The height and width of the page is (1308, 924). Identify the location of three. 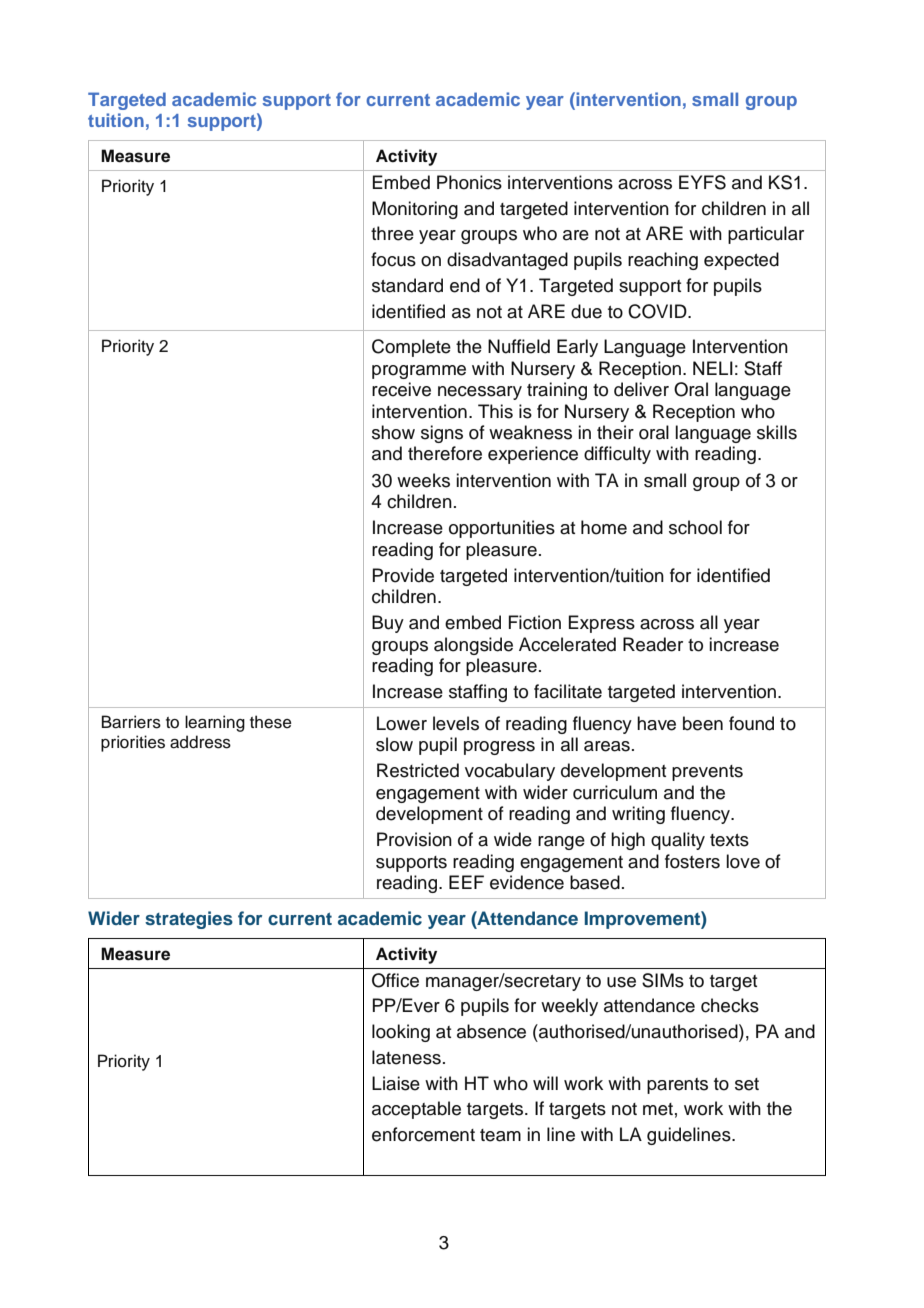
(392, 233).
